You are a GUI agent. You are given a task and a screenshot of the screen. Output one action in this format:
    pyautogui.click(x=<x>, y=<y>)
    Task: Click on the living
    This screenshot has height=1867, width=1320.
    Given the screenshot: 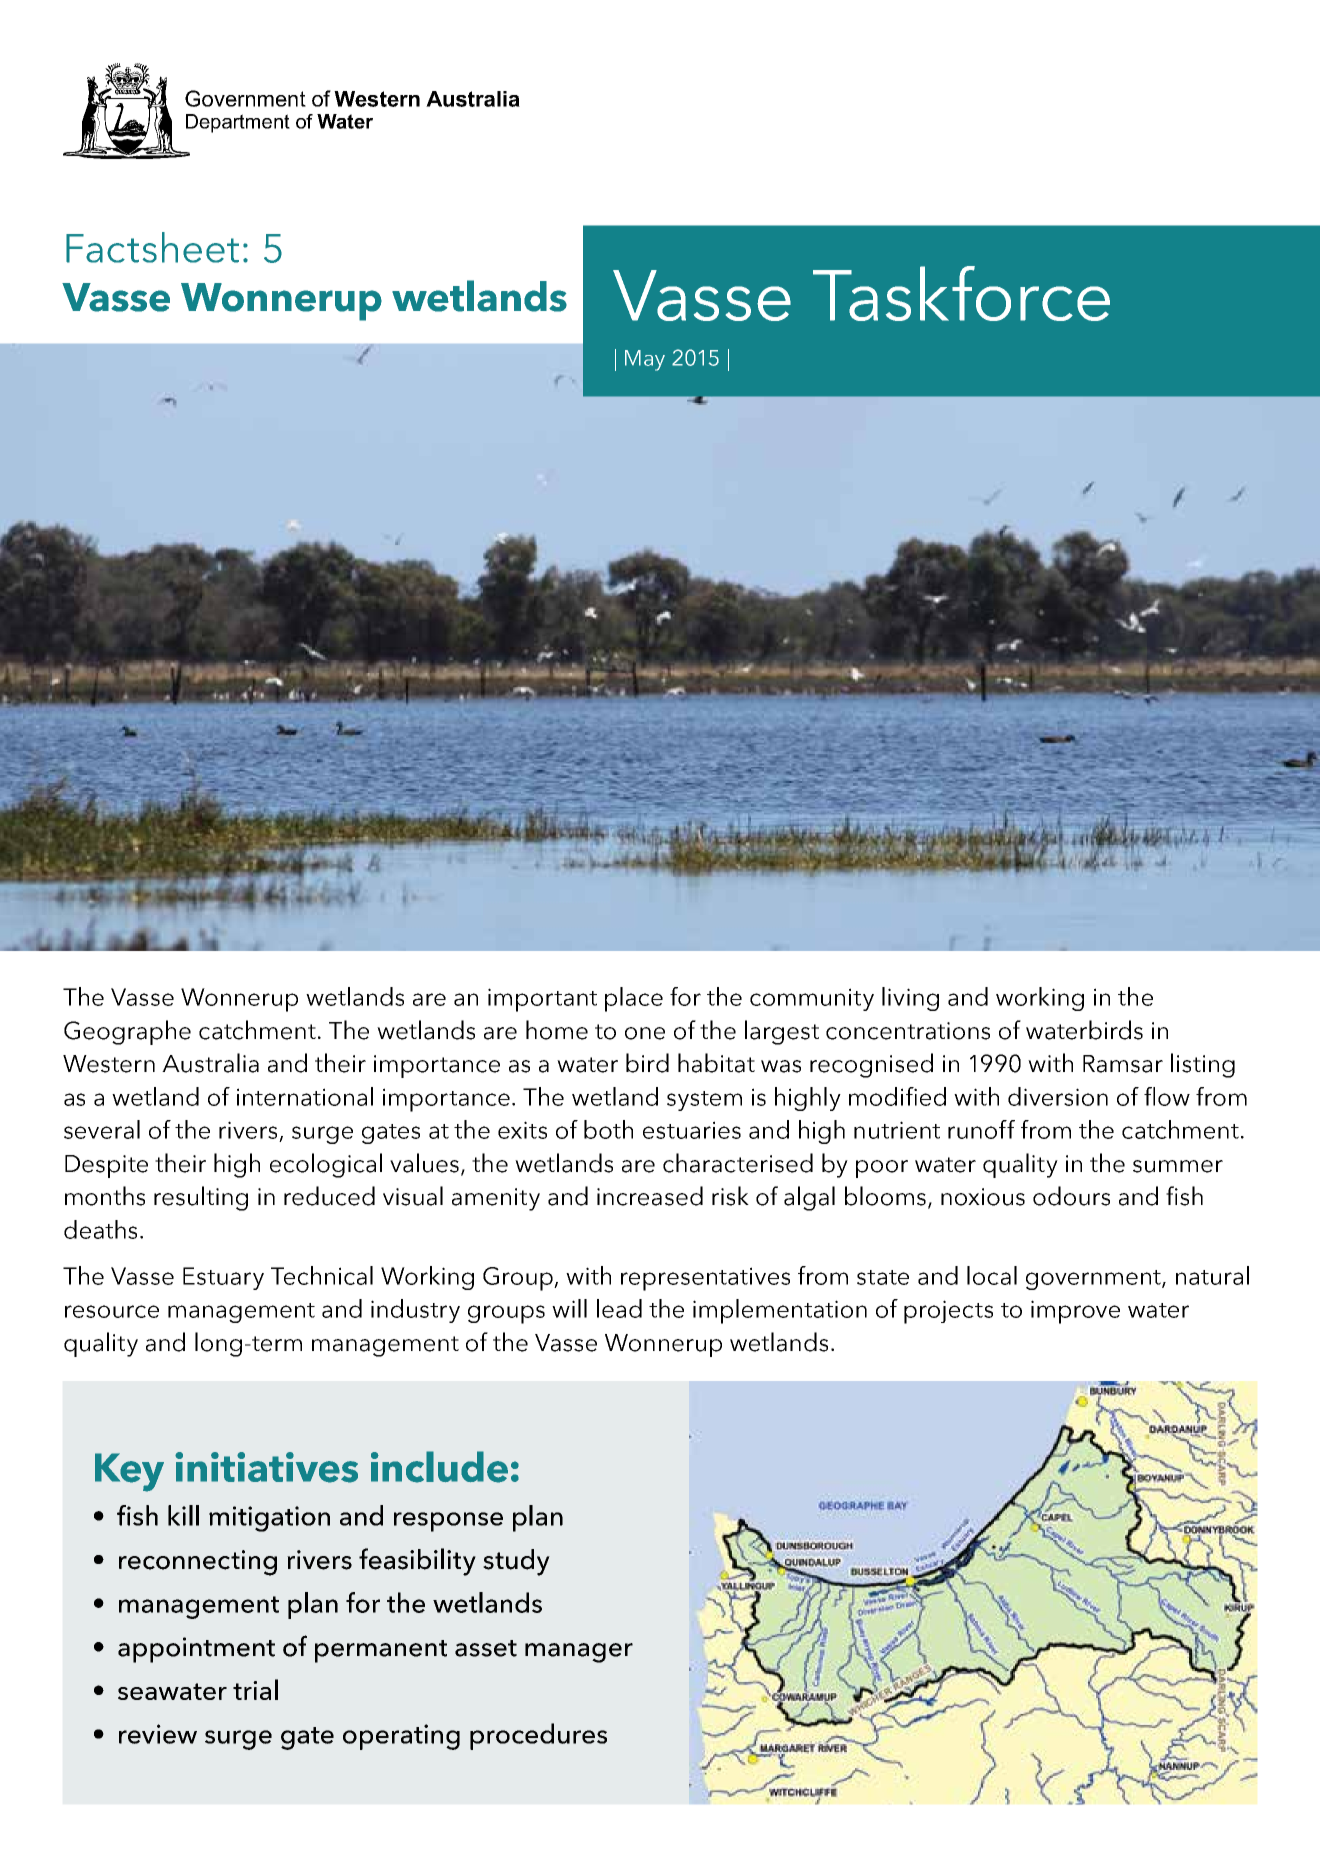 What is the action you would take?
    pyautogui.click(x=910, y=999)
